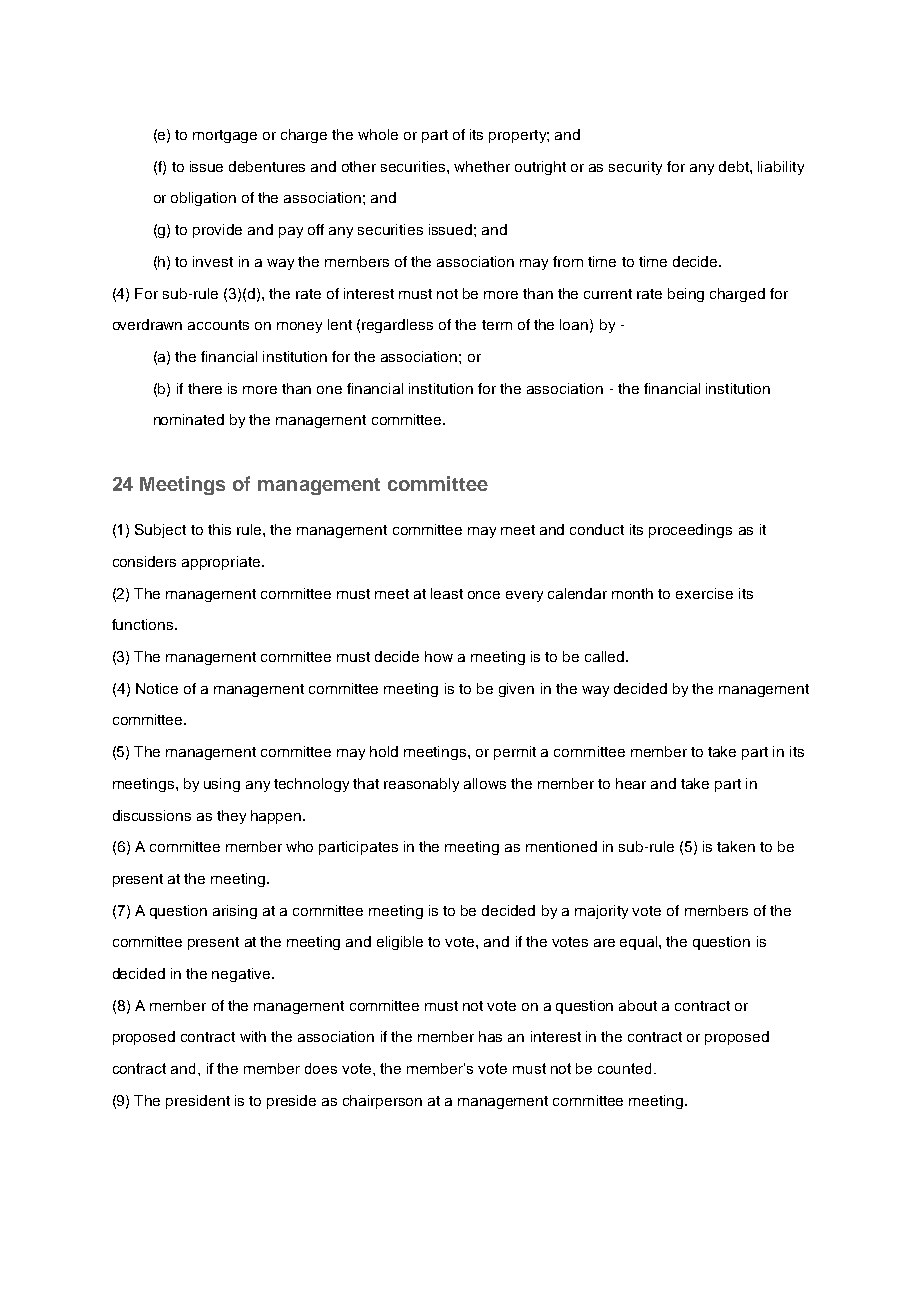 Image resolution: width=924 pixels, height=1308 pixels. What do you see at coordinates (222, 563) in the image?
I see `appropriate` at bounding box center [222, 563].
